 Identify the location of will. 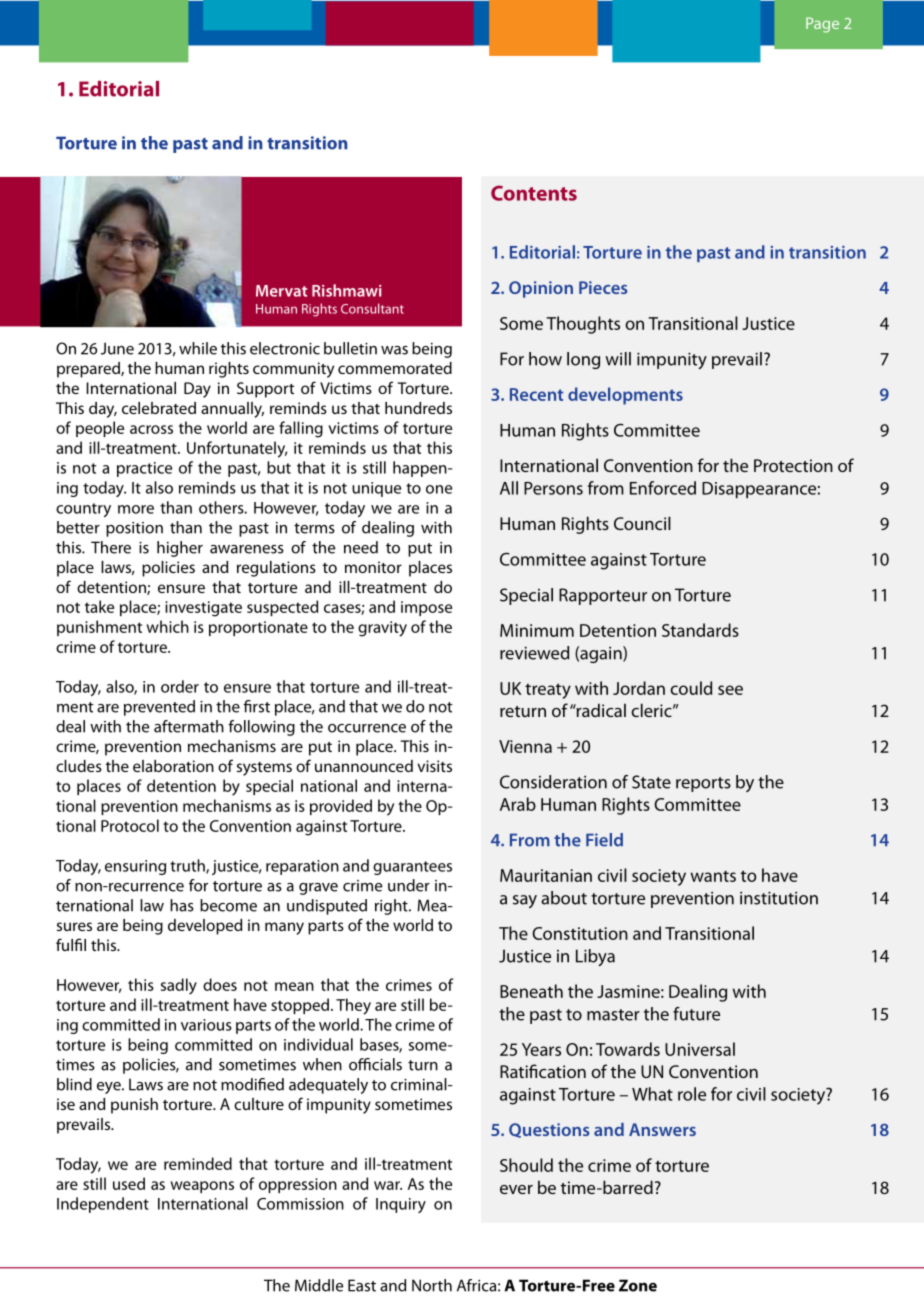
(618, 359).
